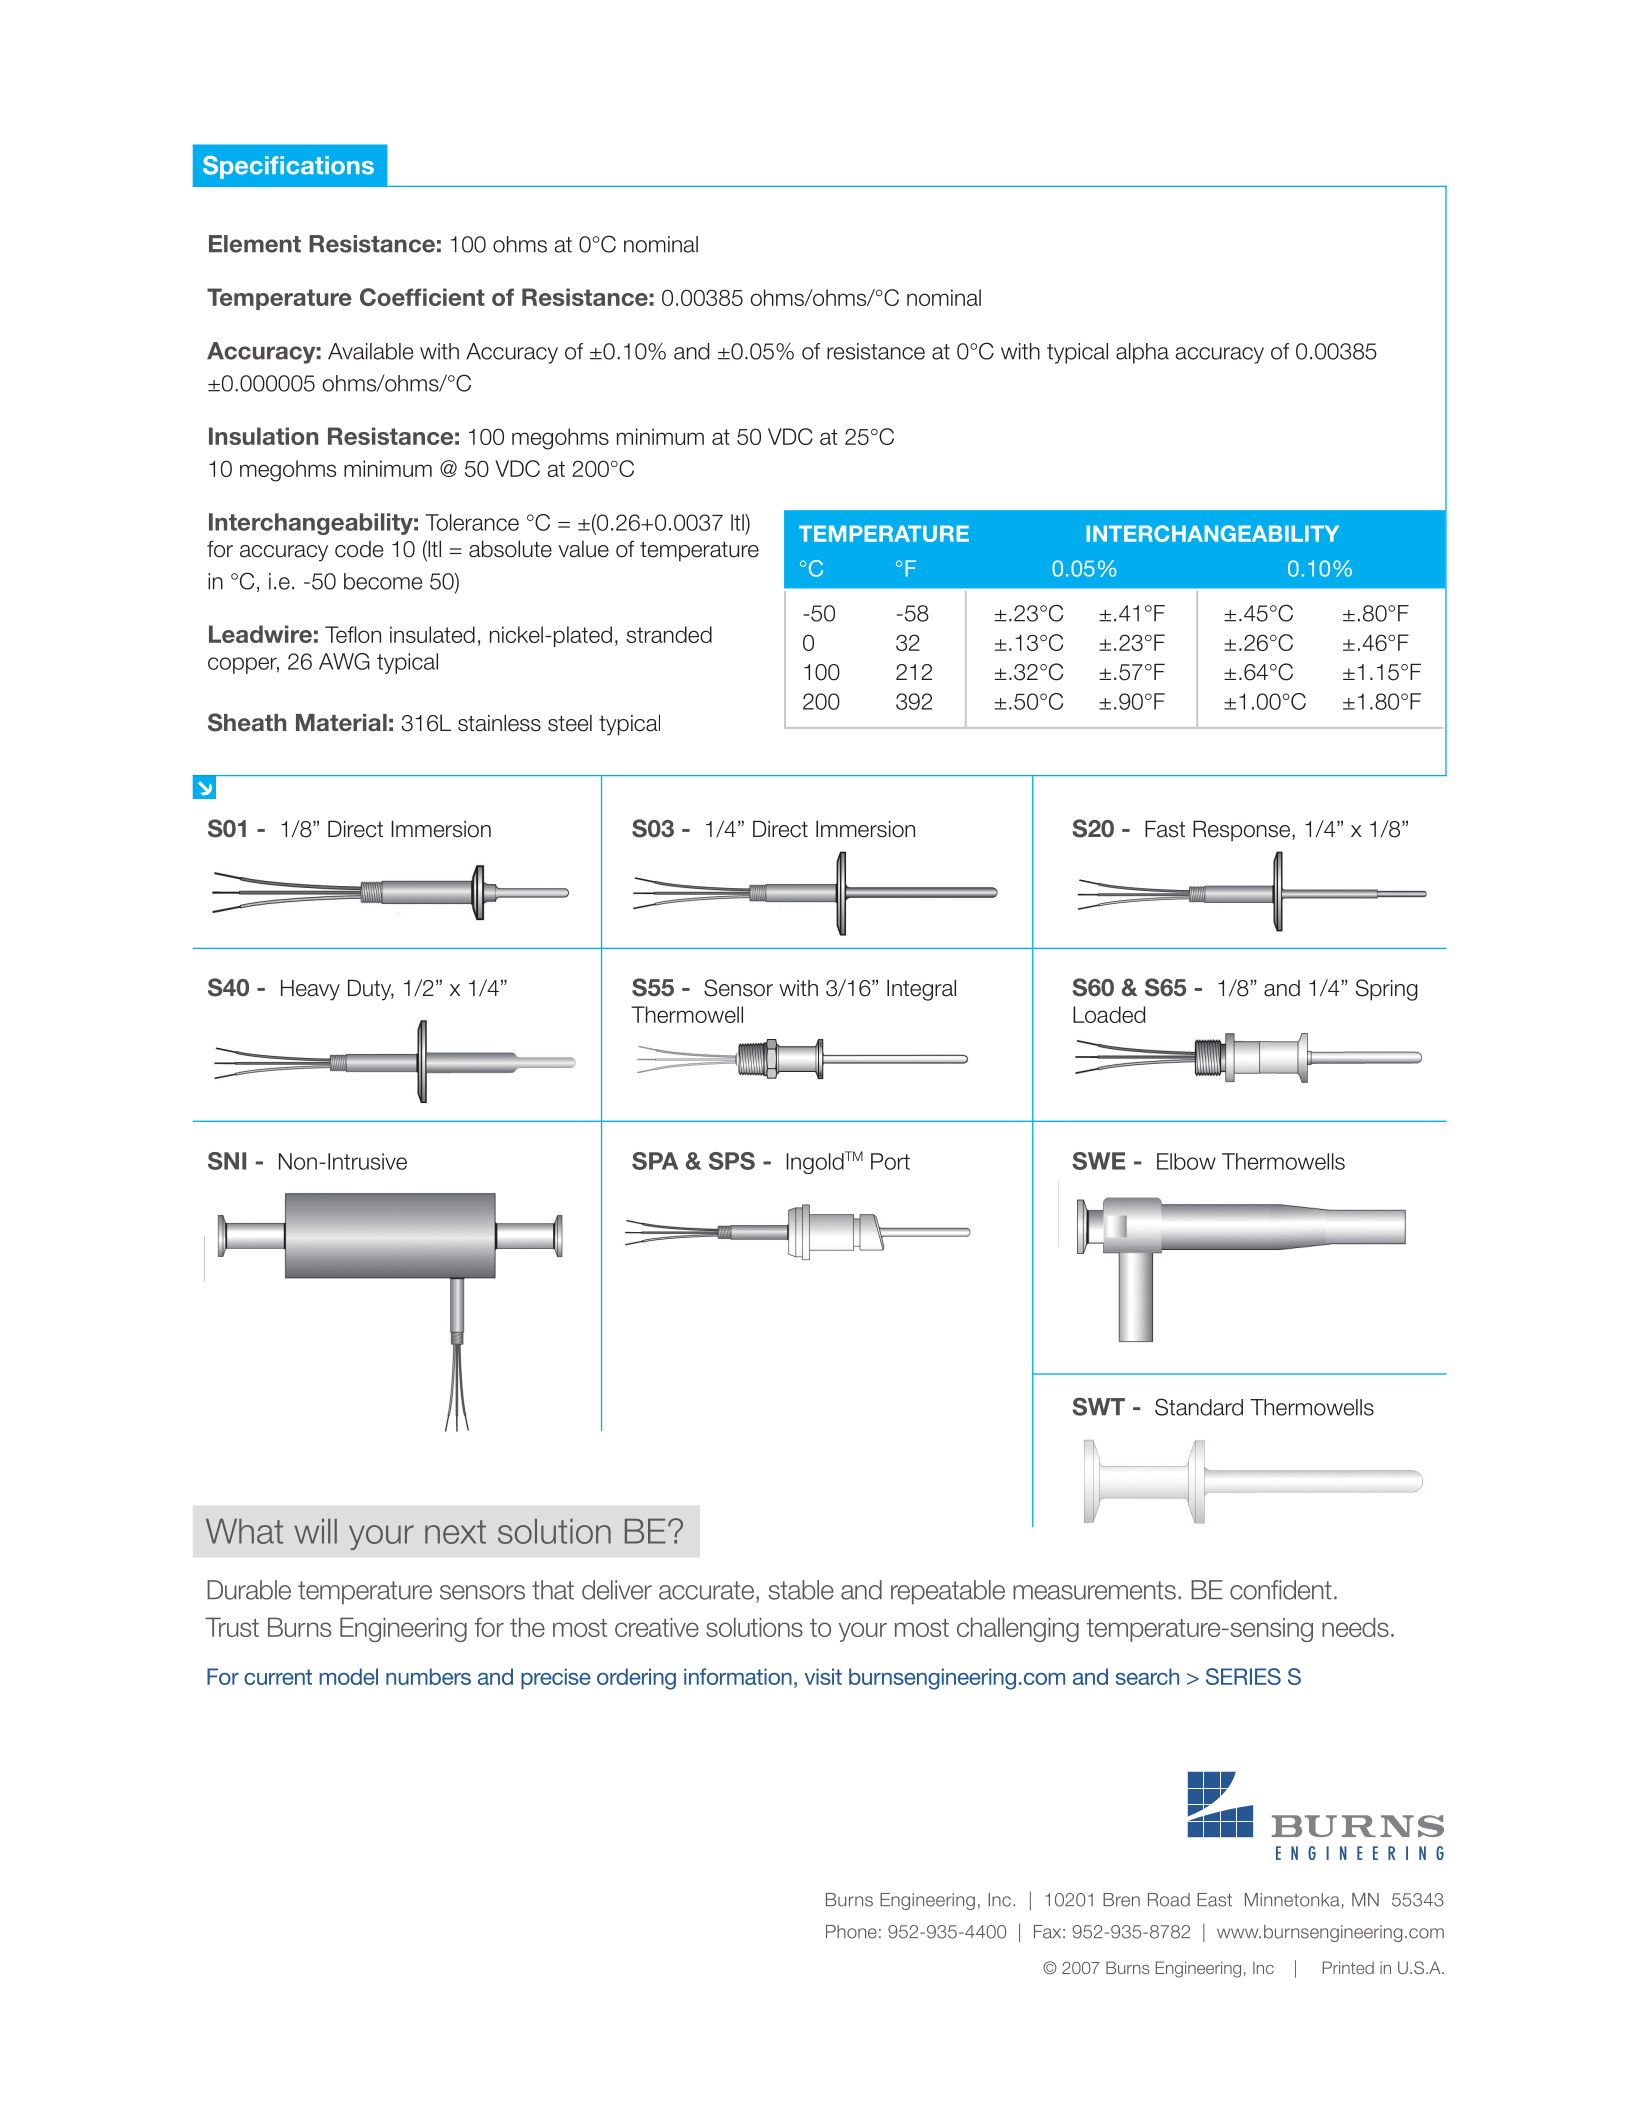 The height and width of the image is (2119, 1638). Describe the element at coordinates (348, 1676) in the image. I see `model` at that location.
